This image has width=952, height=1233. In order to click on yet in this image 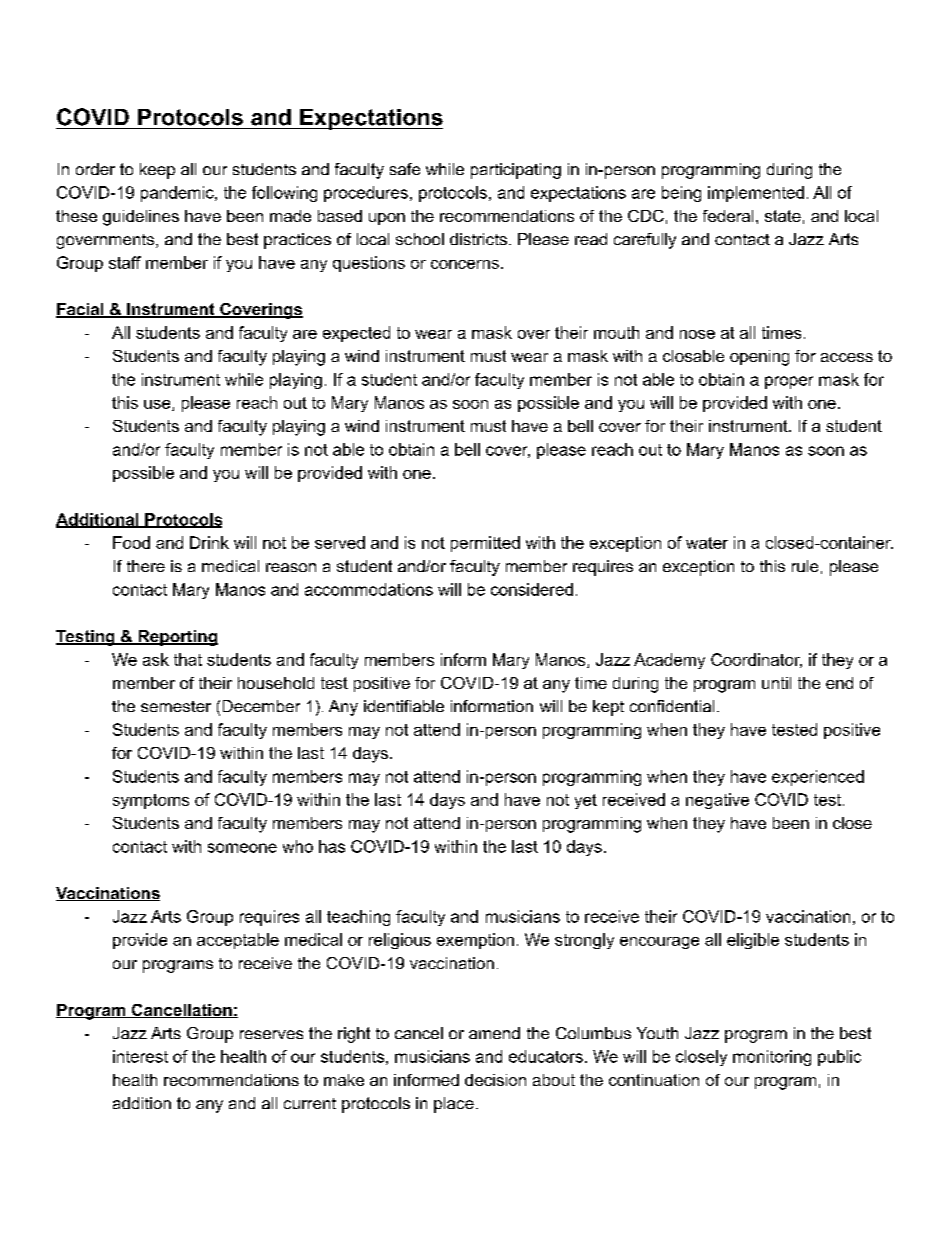, I will do `click(586, 801)`.
